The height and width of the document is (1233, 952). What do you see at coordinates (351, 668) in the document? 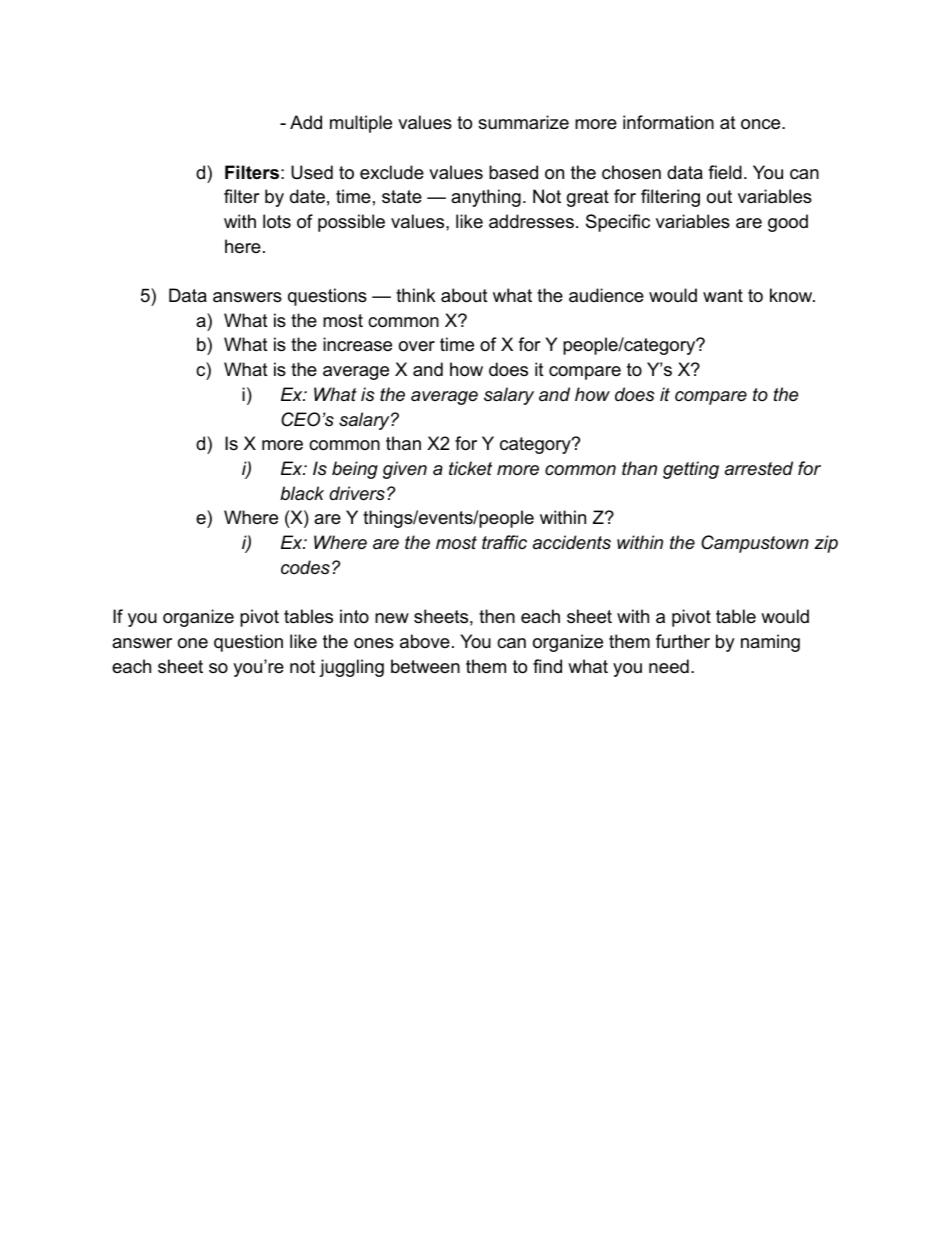
I see `juggling` at bounding box center [351, 668].
